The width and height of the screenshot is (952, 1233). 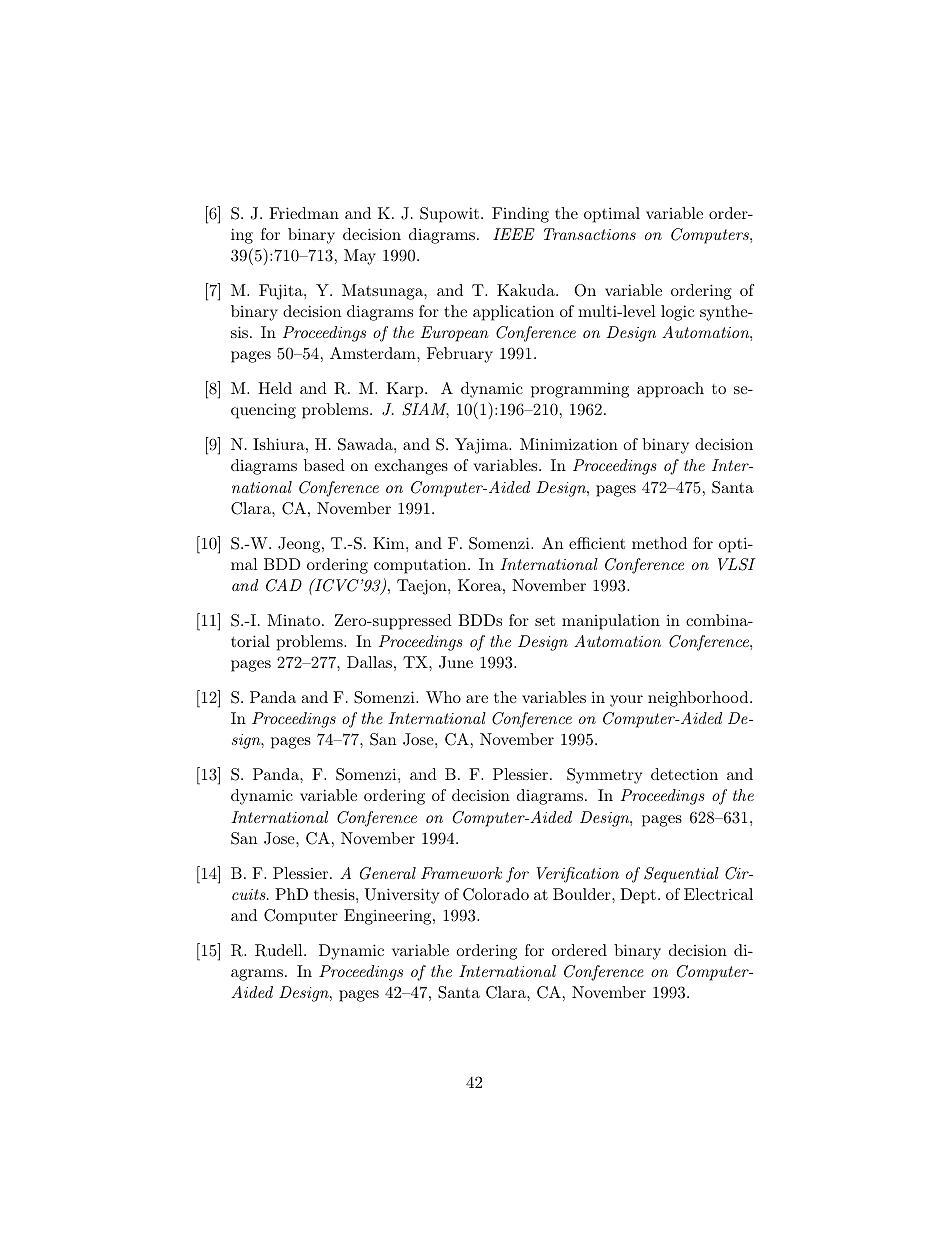 What do you see at coordinates (590, 234) in the screenshot?
I see `Transactions` at bounding box center [590, 234].
